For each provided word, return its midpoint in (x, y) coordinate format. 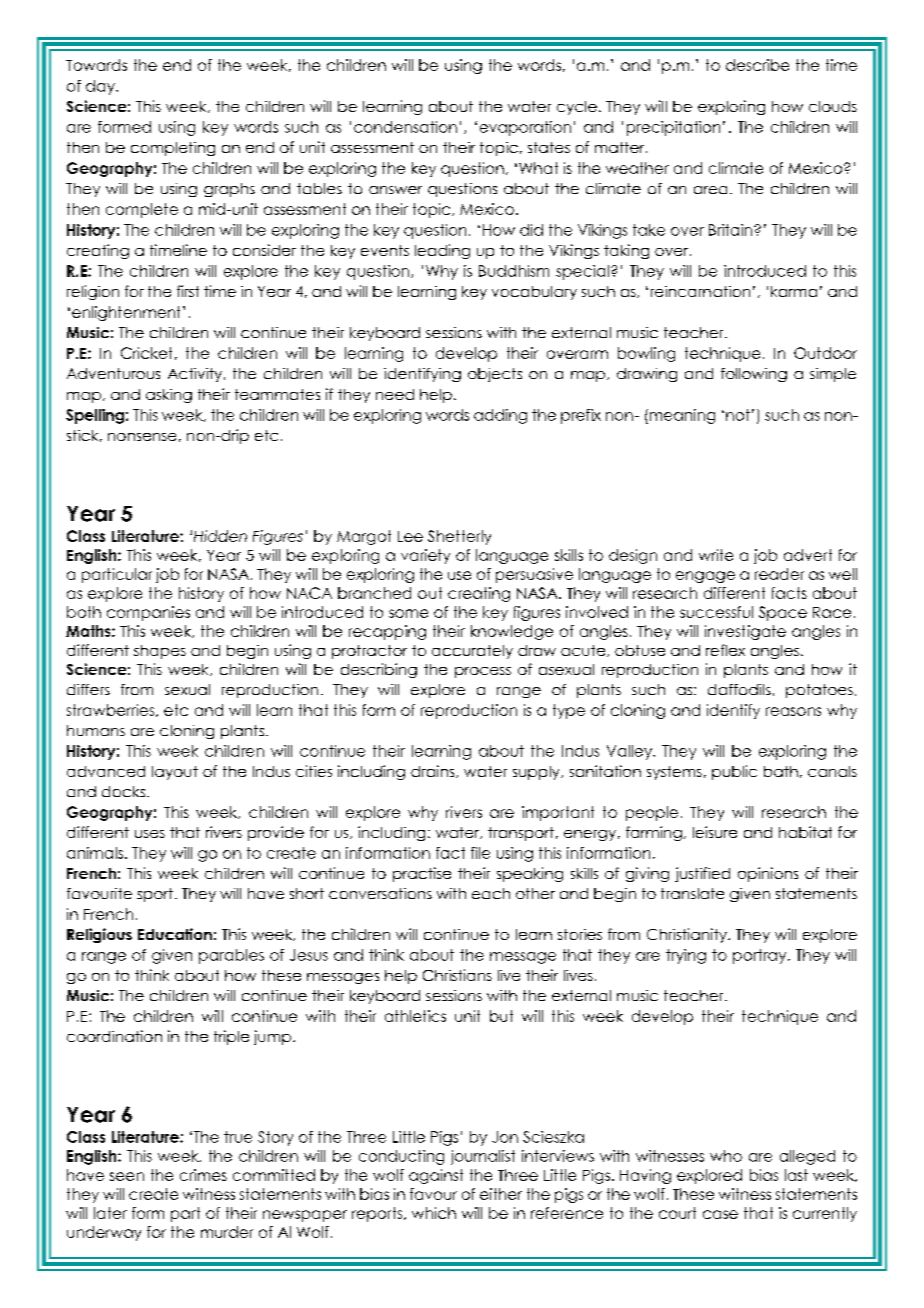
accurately (472, 652)
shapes (160, 652)
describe (757, 65)
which (434, 1213)
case (720, 1214)
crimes (203, 1175)
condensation (405, 127)
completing (173, 149)
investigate (745, 632)
